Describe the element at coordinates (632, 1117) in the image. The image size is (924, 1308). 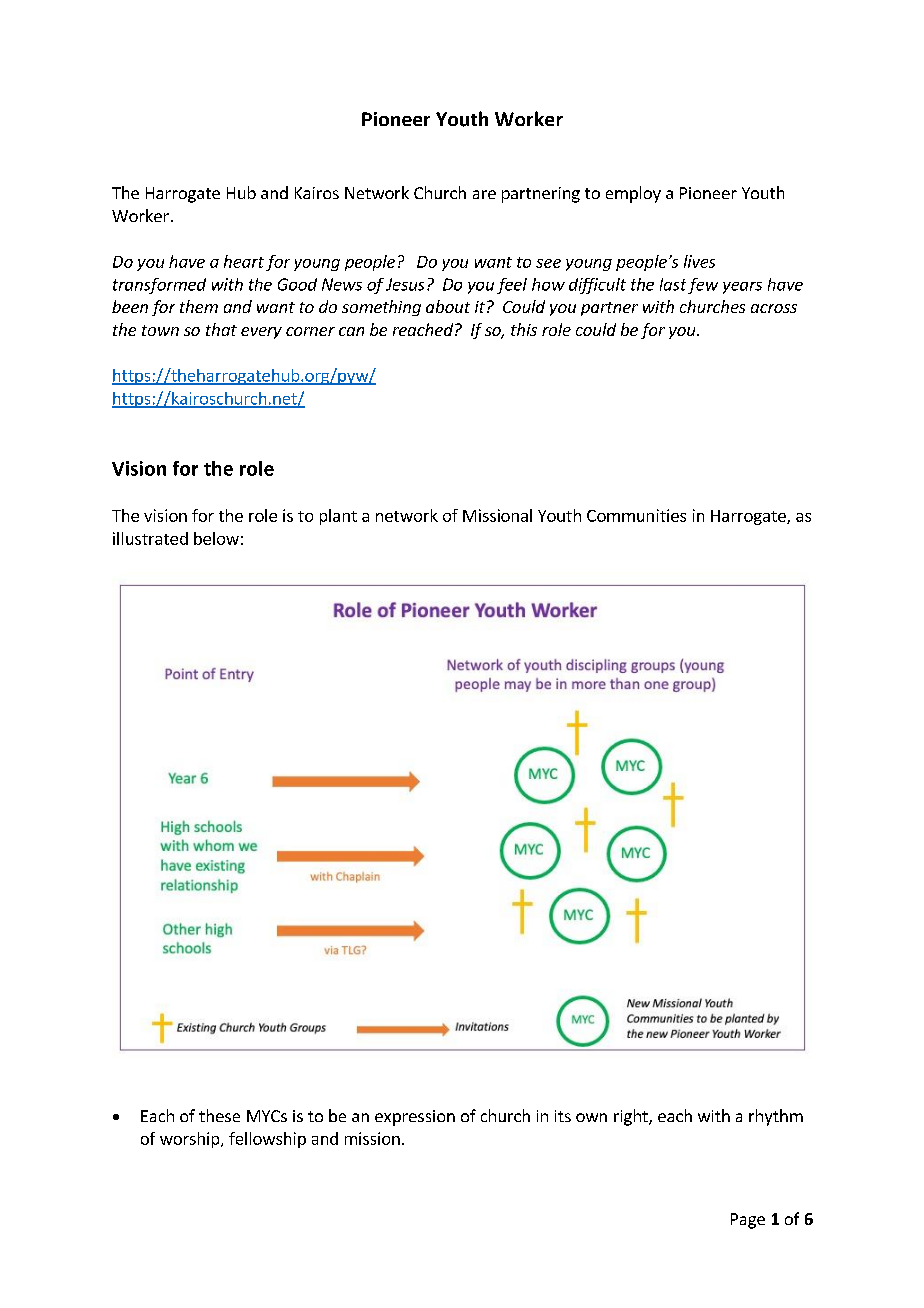
I see `right` at that location.
